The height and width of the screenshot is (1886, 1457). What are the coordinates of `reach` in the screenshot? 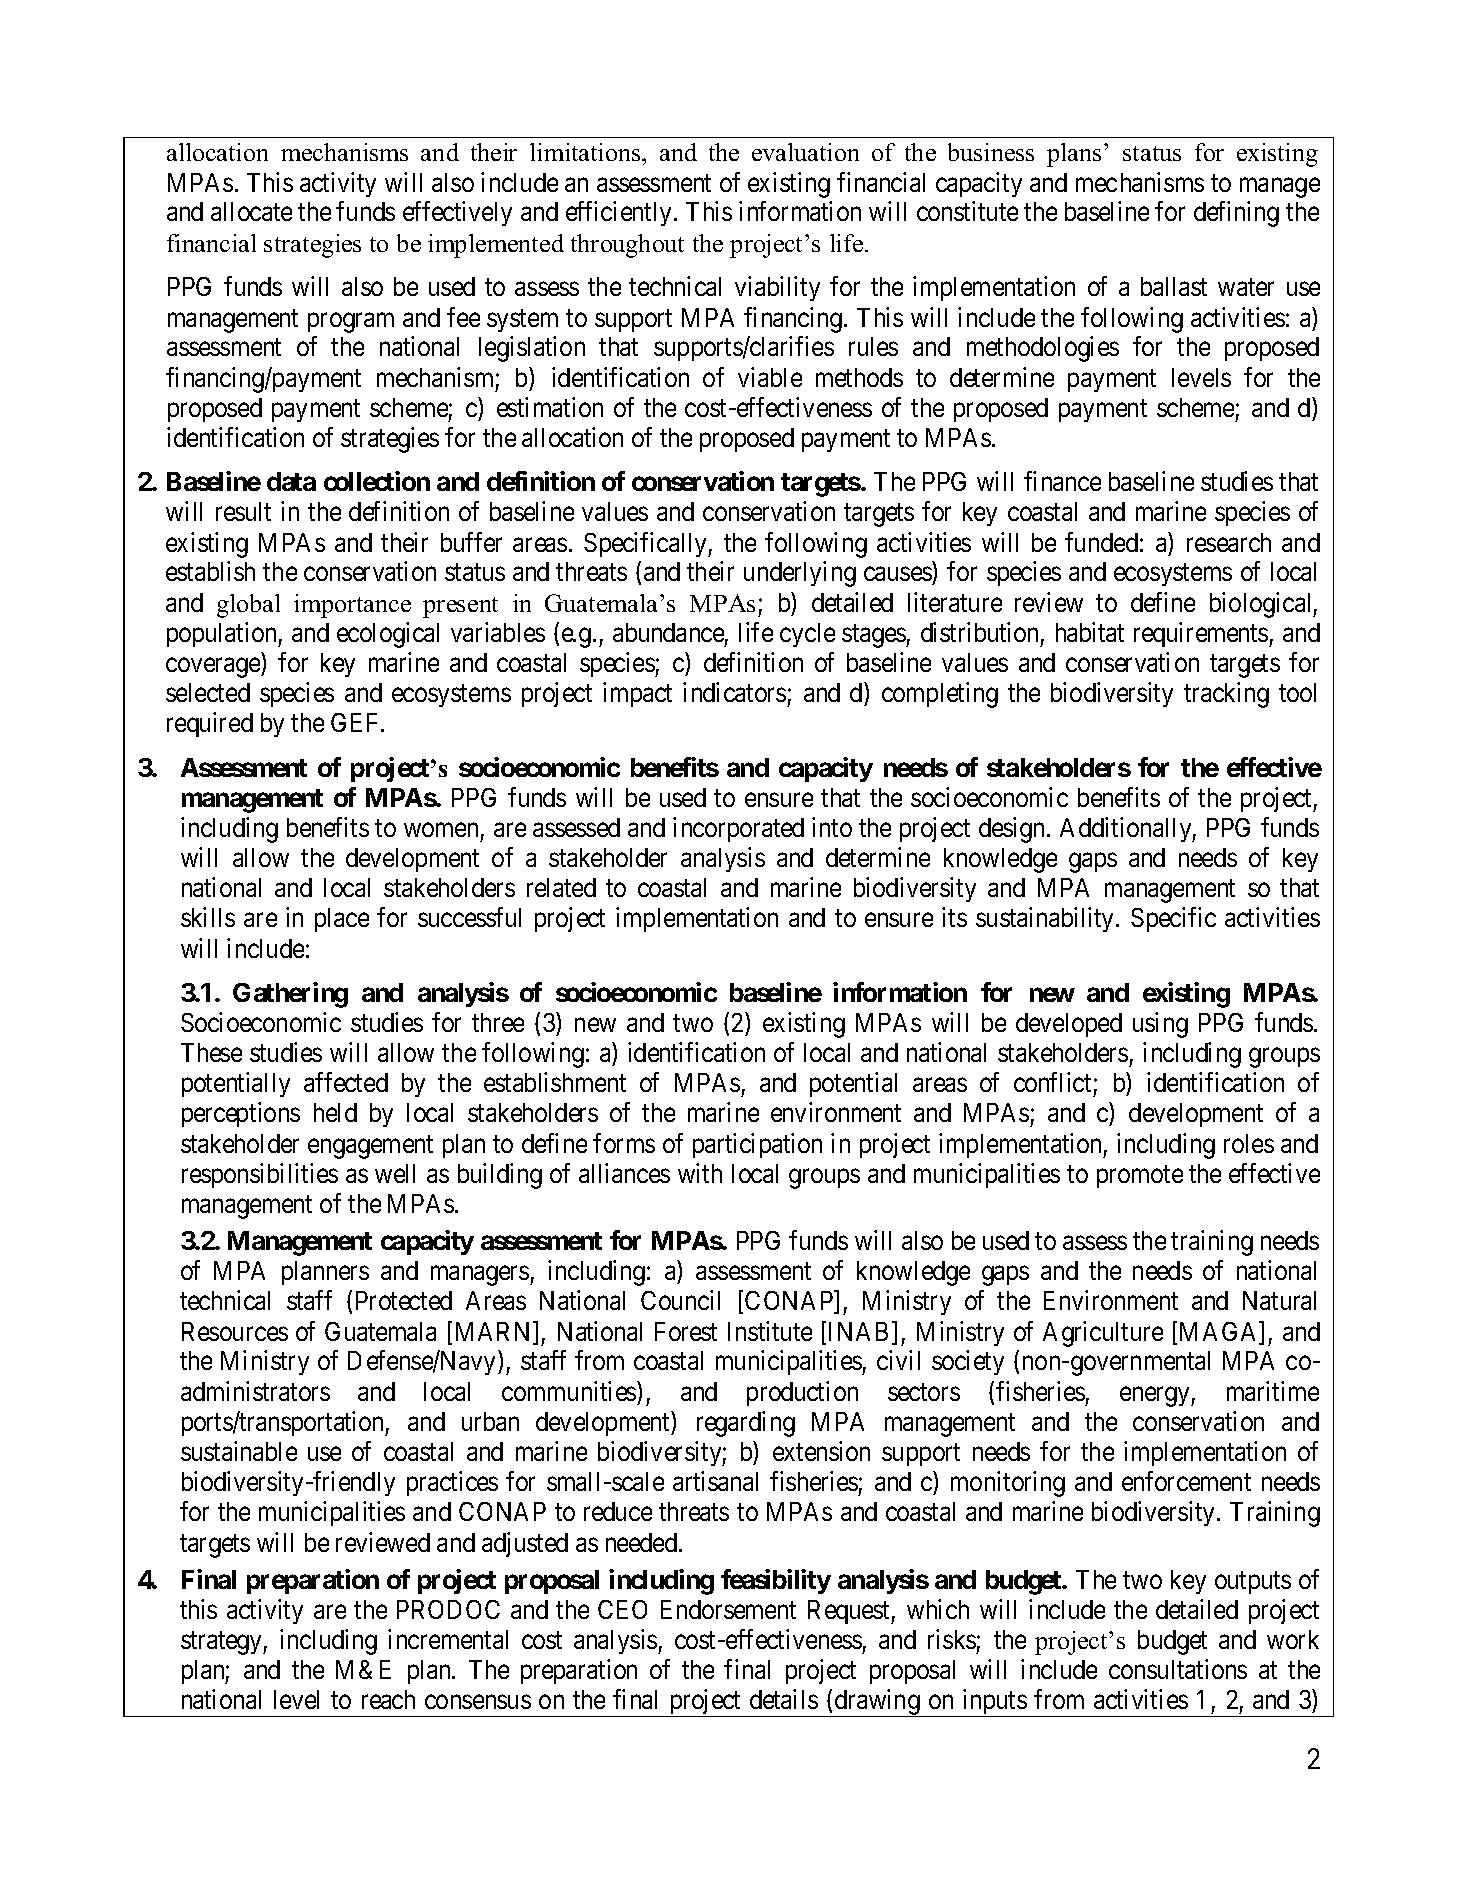 It's located at (388, 1699).
